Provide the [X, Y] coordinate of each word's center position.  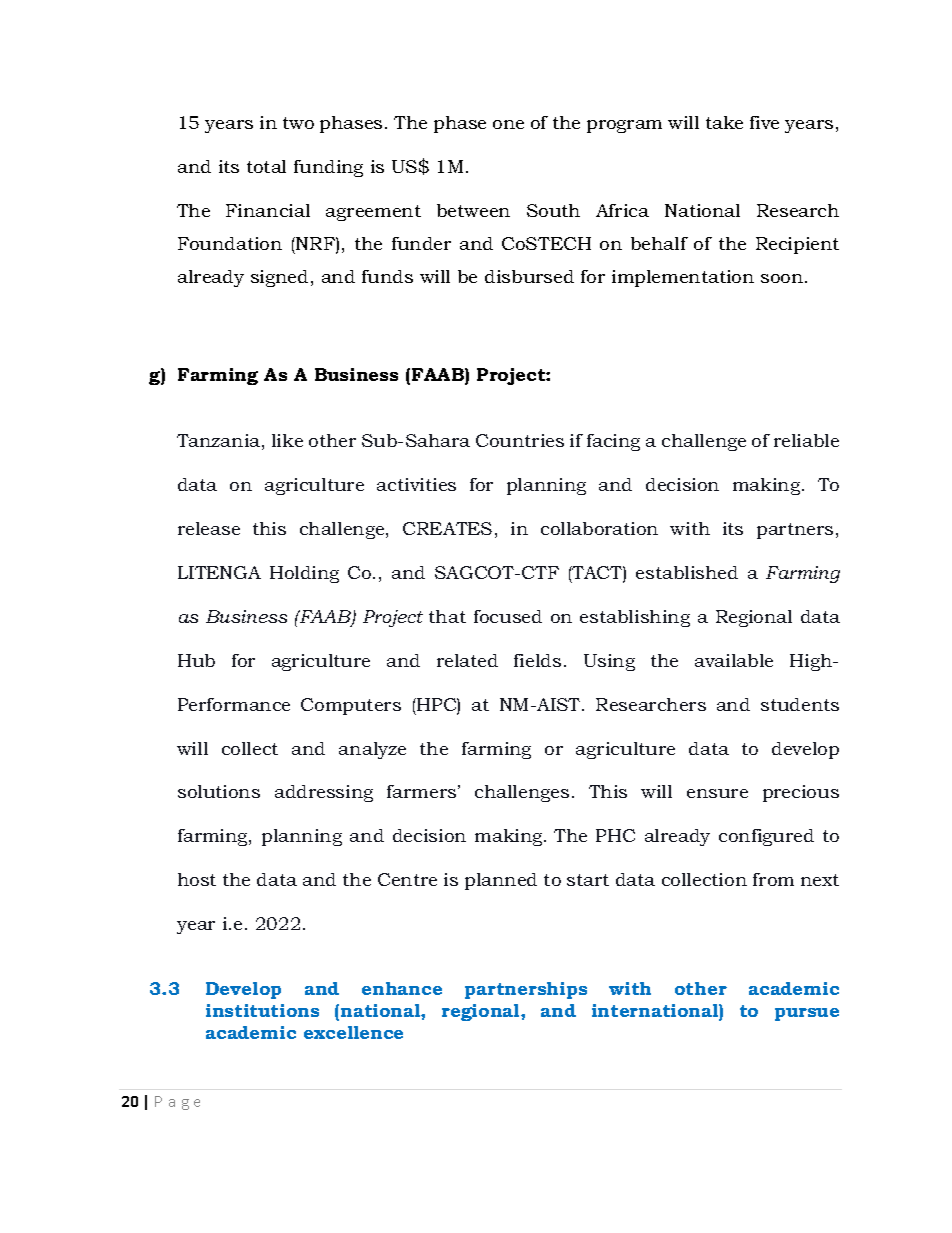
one [508, 124]
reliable [806, 440]
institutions [262, 1010]
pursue [807, 1014]
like [287, 440]
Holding [304, 574]
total [266, 166]
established [687, 572]
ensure [717, 793]
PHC [615, 835]
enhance [402, 988]
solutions [219, 791]
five [764, 122]
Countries [520, 440]
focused [508, 616]
